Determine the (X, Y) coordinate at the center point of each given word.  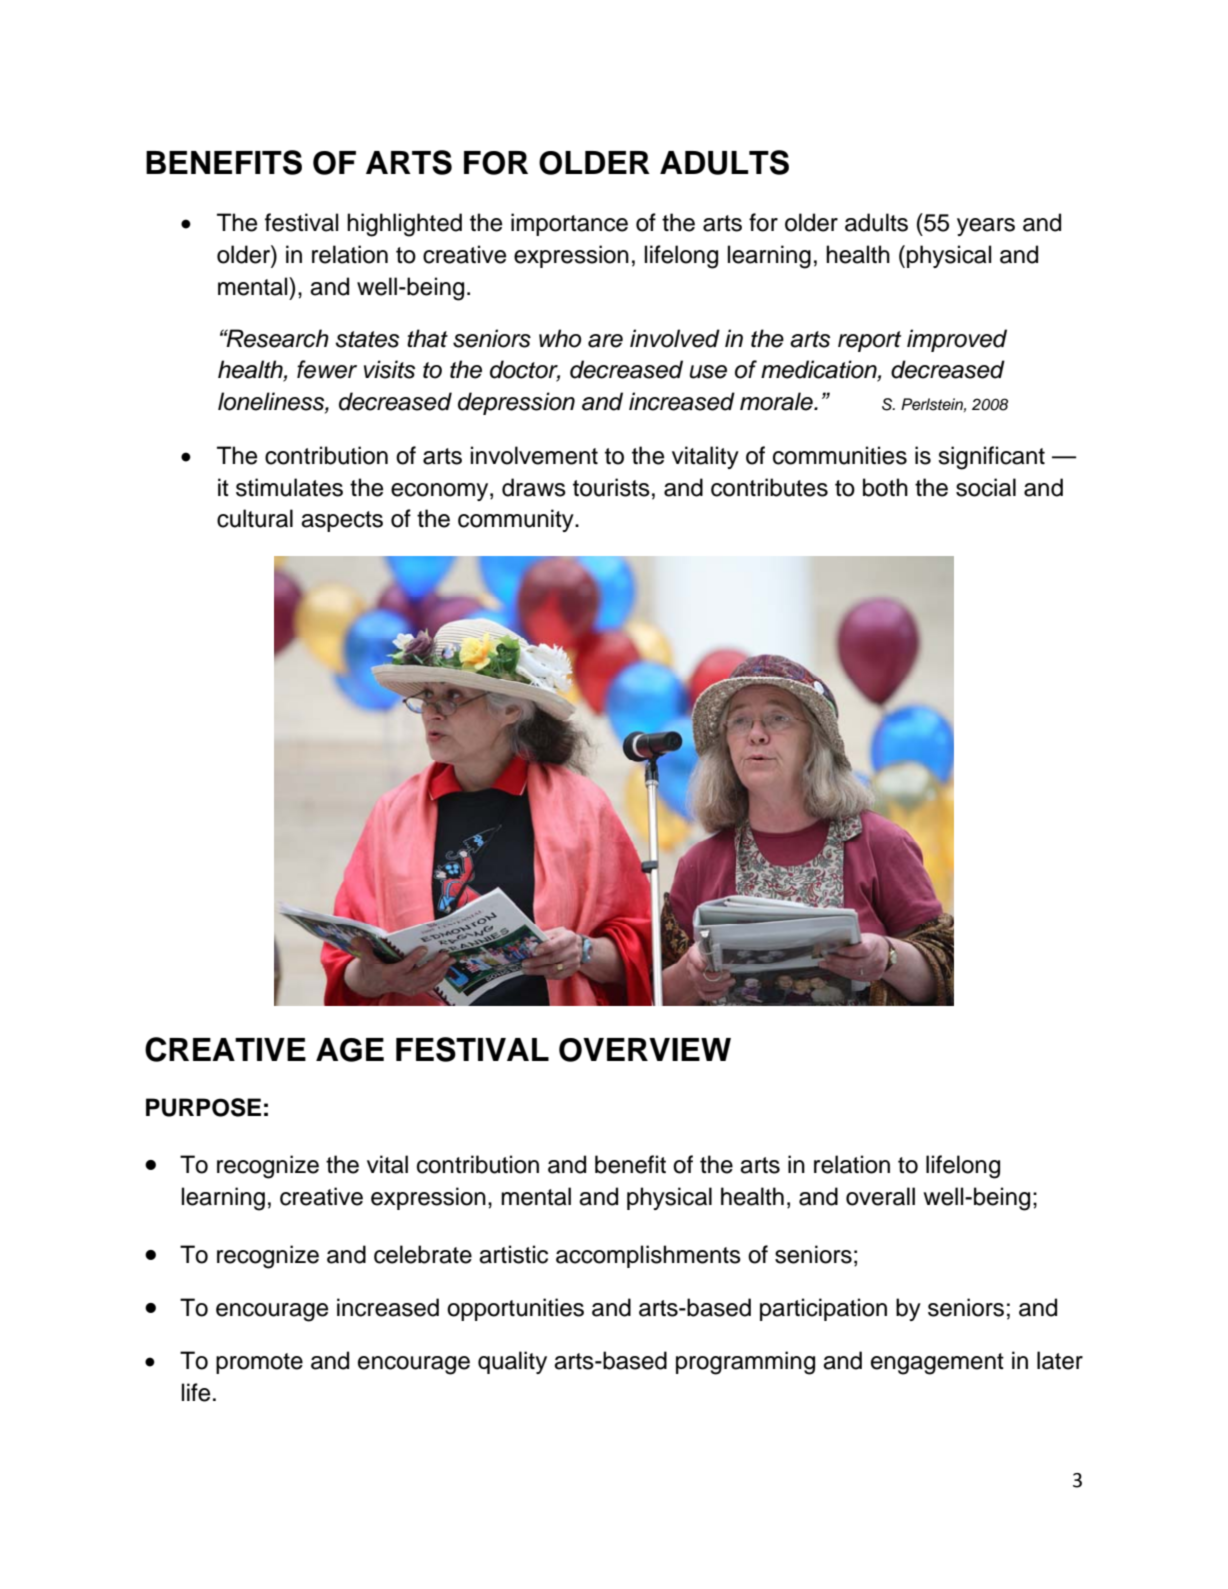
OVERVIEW (645, 1050)
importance (569, 224)
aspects (342, 521)
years (986, 227)
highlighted (404, 225)
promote (259, 1363)
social (986, 487)
